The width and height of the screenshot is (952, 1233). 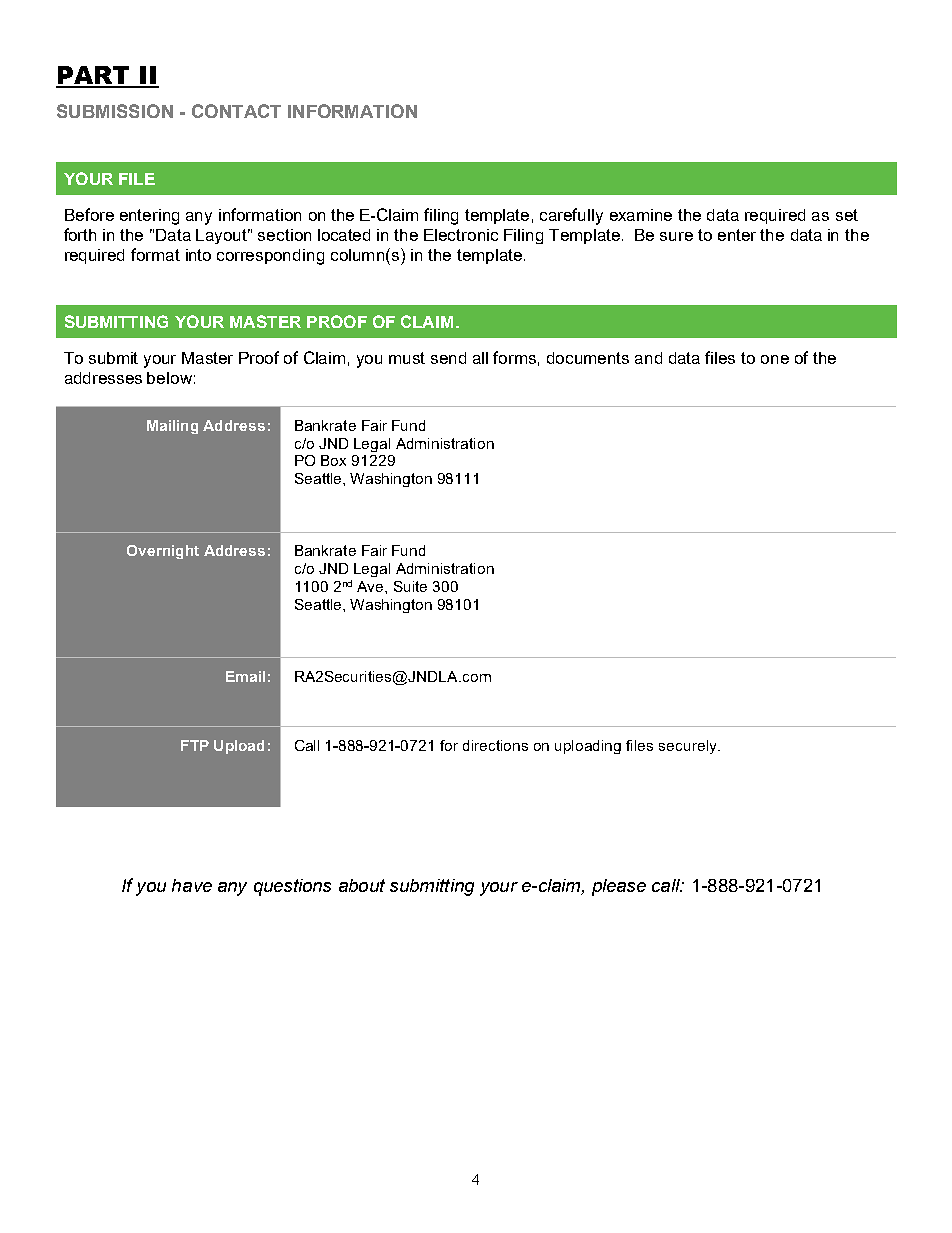 I want to click on securely, so click(x=689, y=747).
